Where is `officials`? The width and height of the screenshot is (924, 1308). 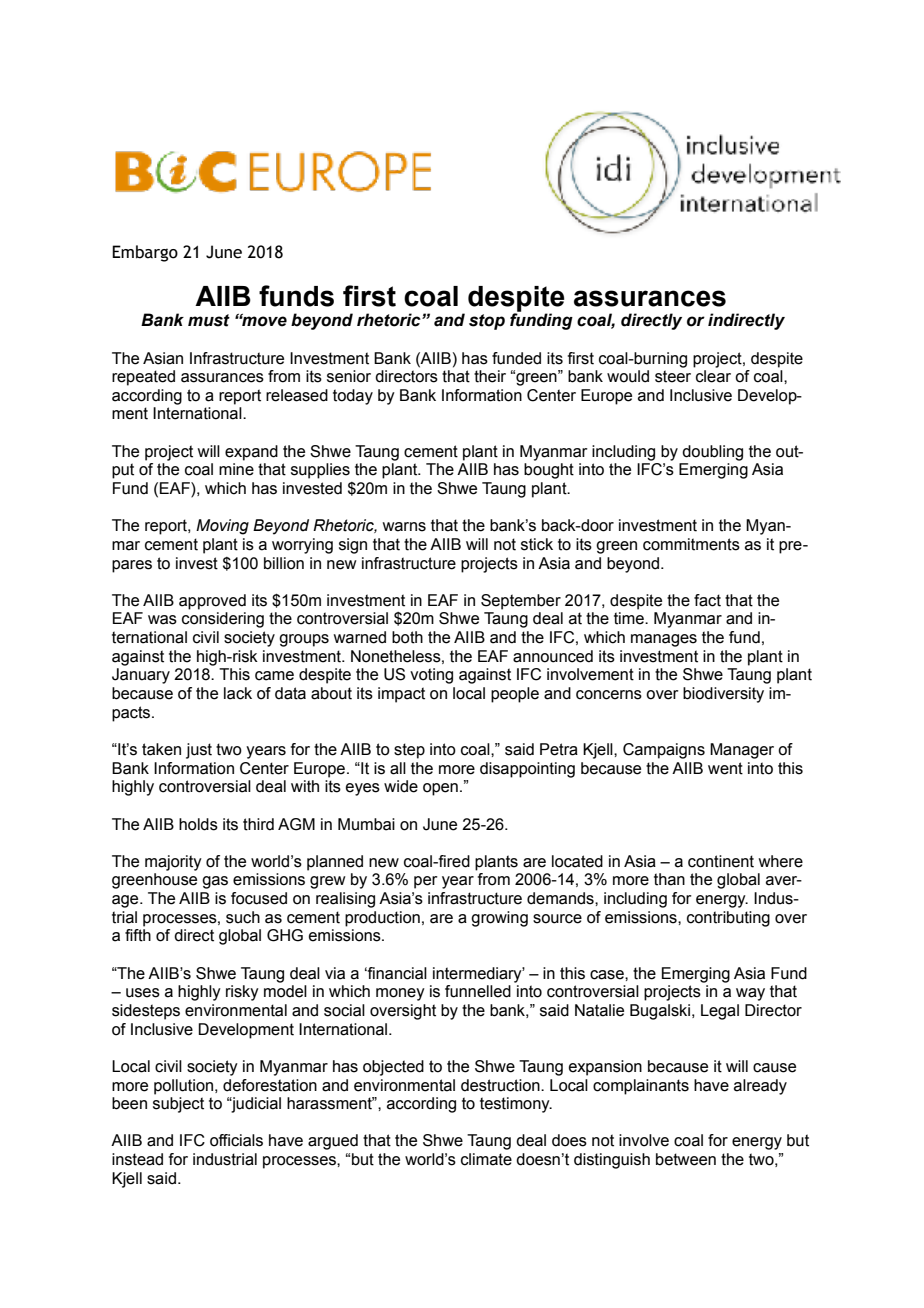 officials is located at coordinates (236, 1140).
